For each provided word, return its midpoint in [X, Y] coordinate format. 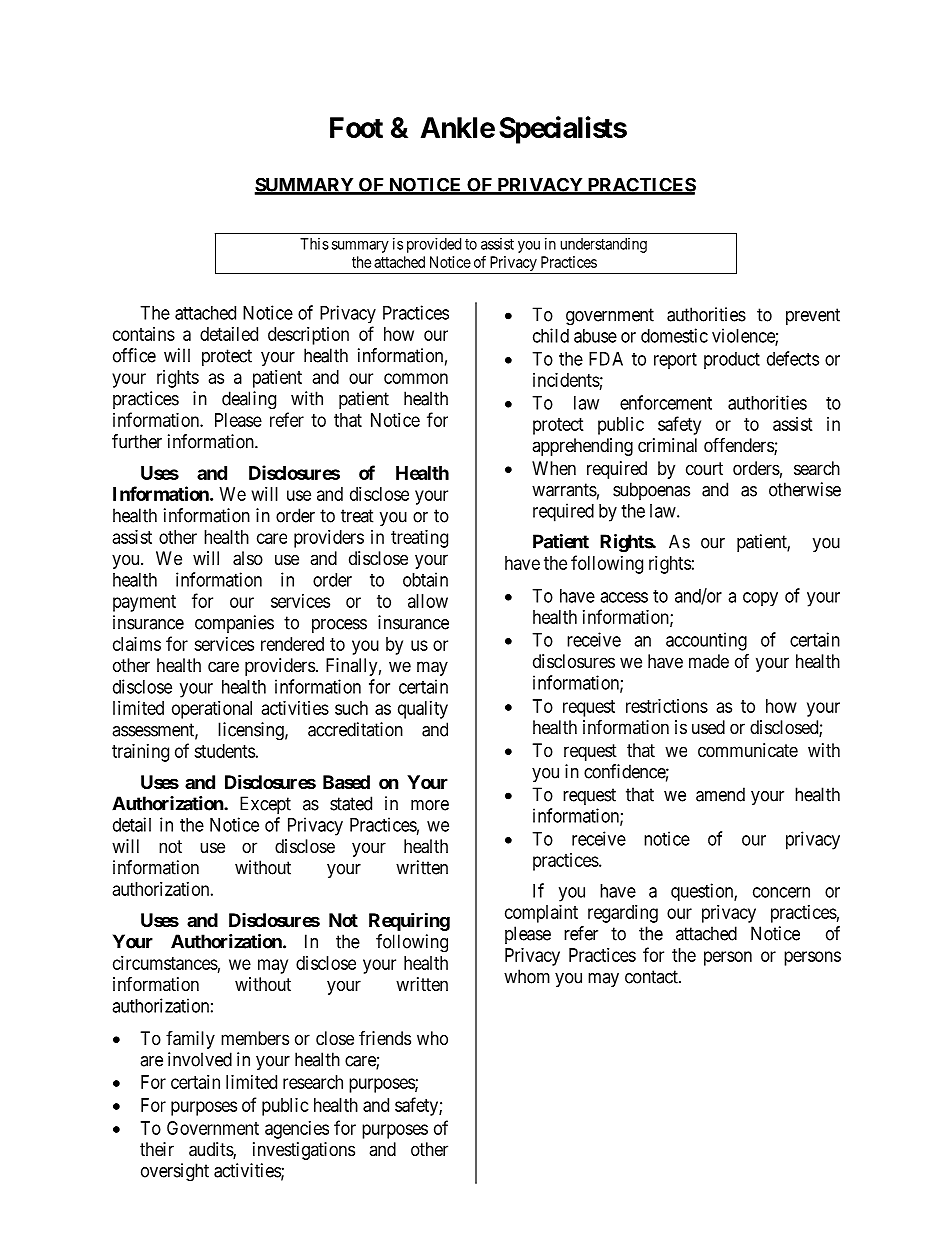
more [430, 805]
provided [434, 245]
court [704, 468]
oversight [175, 1172]
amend [720, 794]
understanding [604, 245]
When [554, 468]
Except [265, 805]
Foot [356, 127]
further [137, 441]
